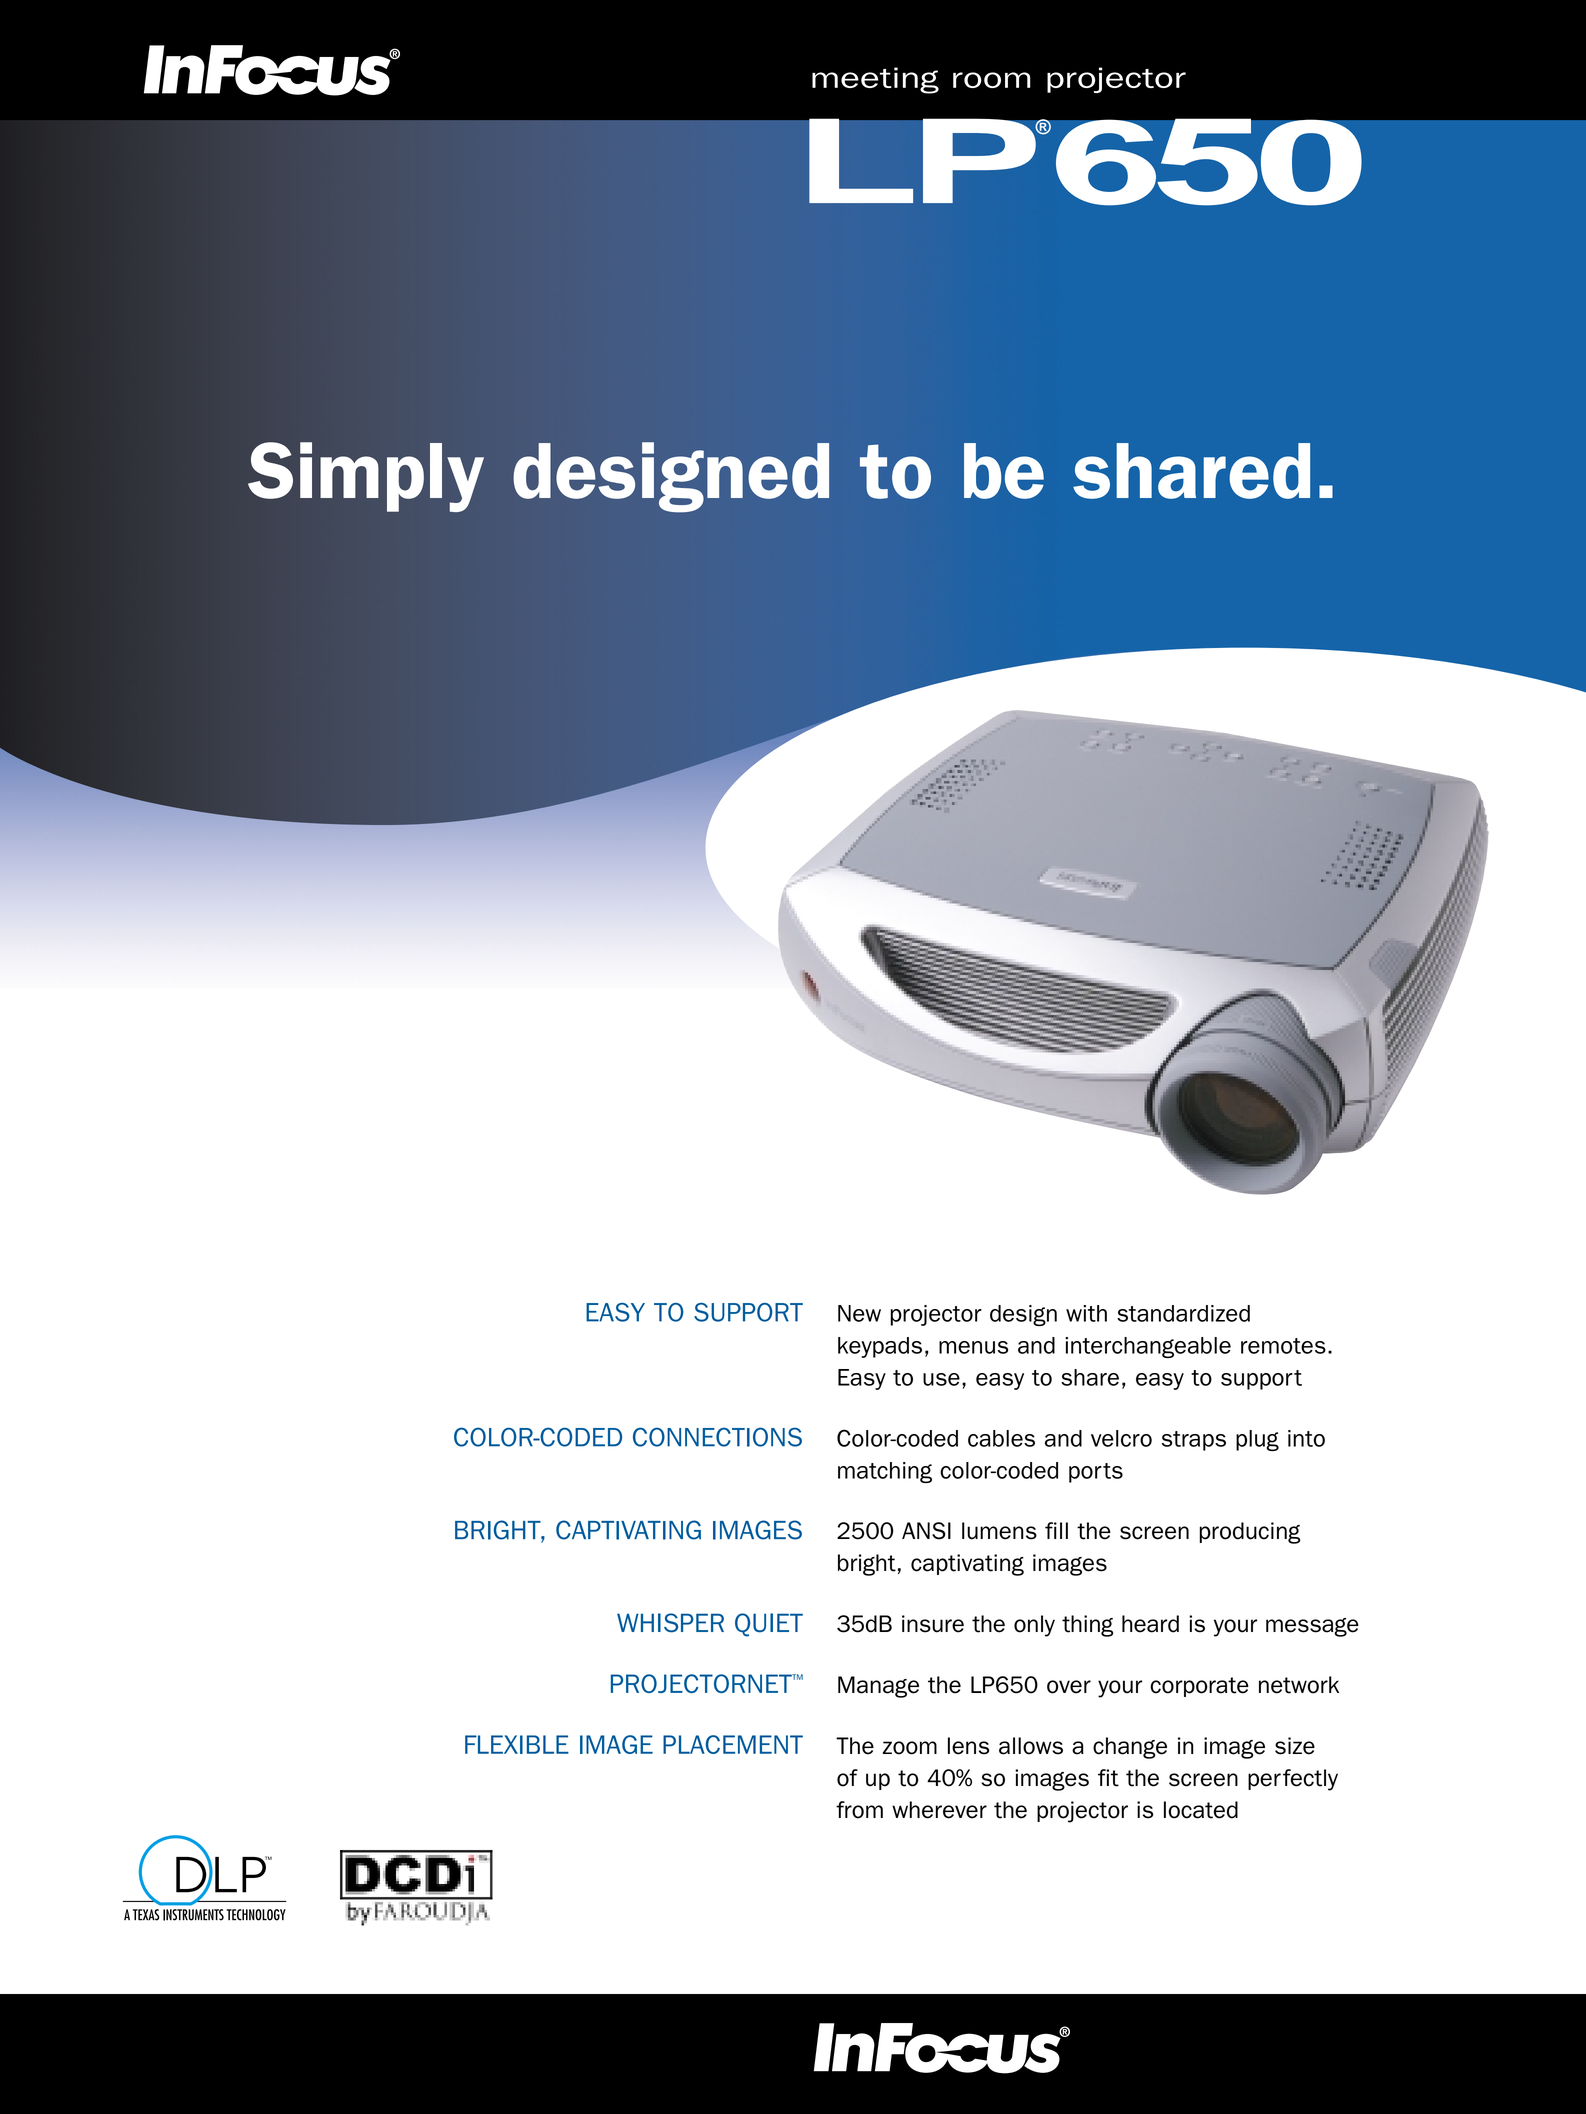 Image resolution: width=1586 pixels, height=2114 pixels. I want to click on Simply, so click(366, 477).
